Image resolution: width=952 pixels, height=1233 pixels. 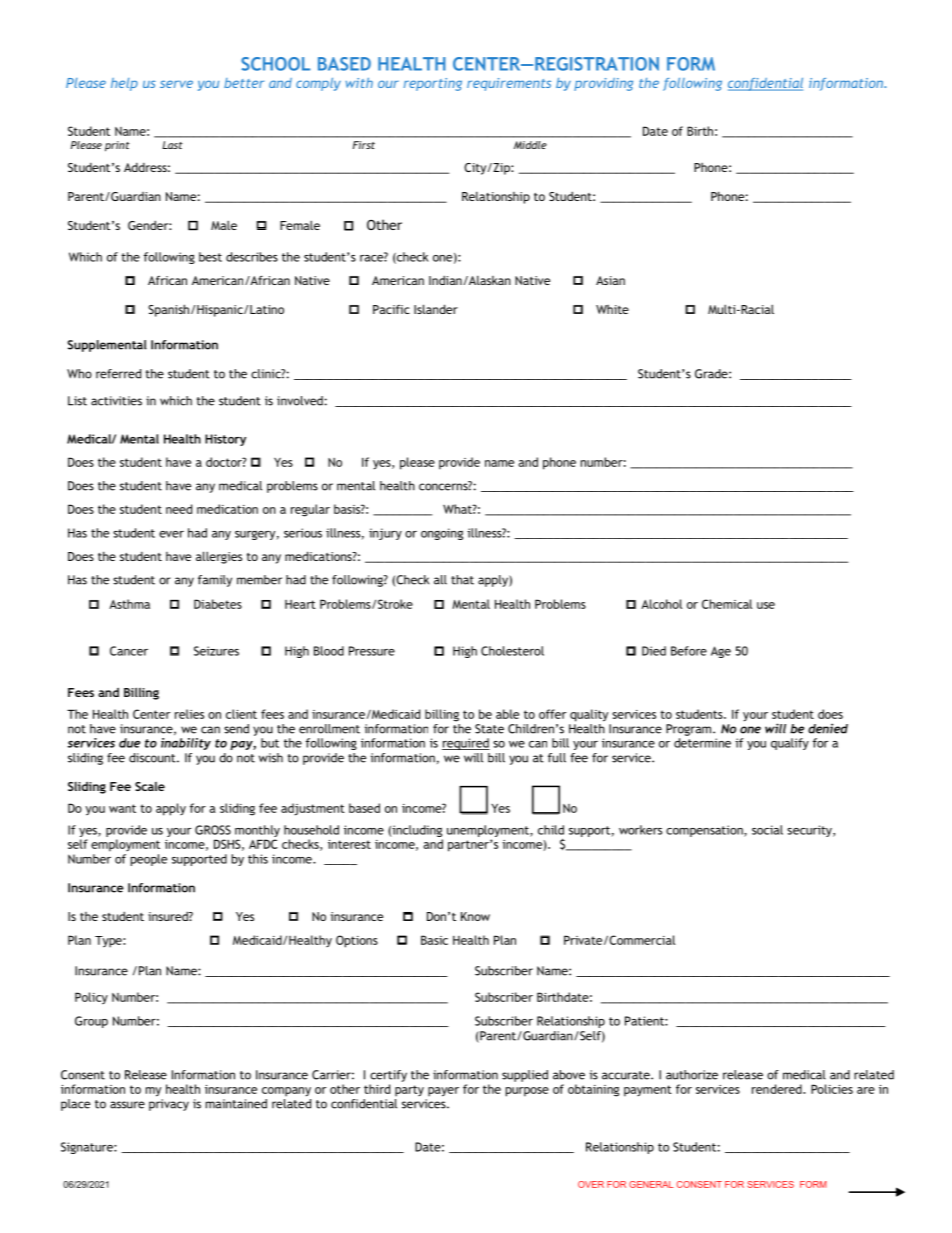 I want to click on Islander, so click(x=436, y=309).
